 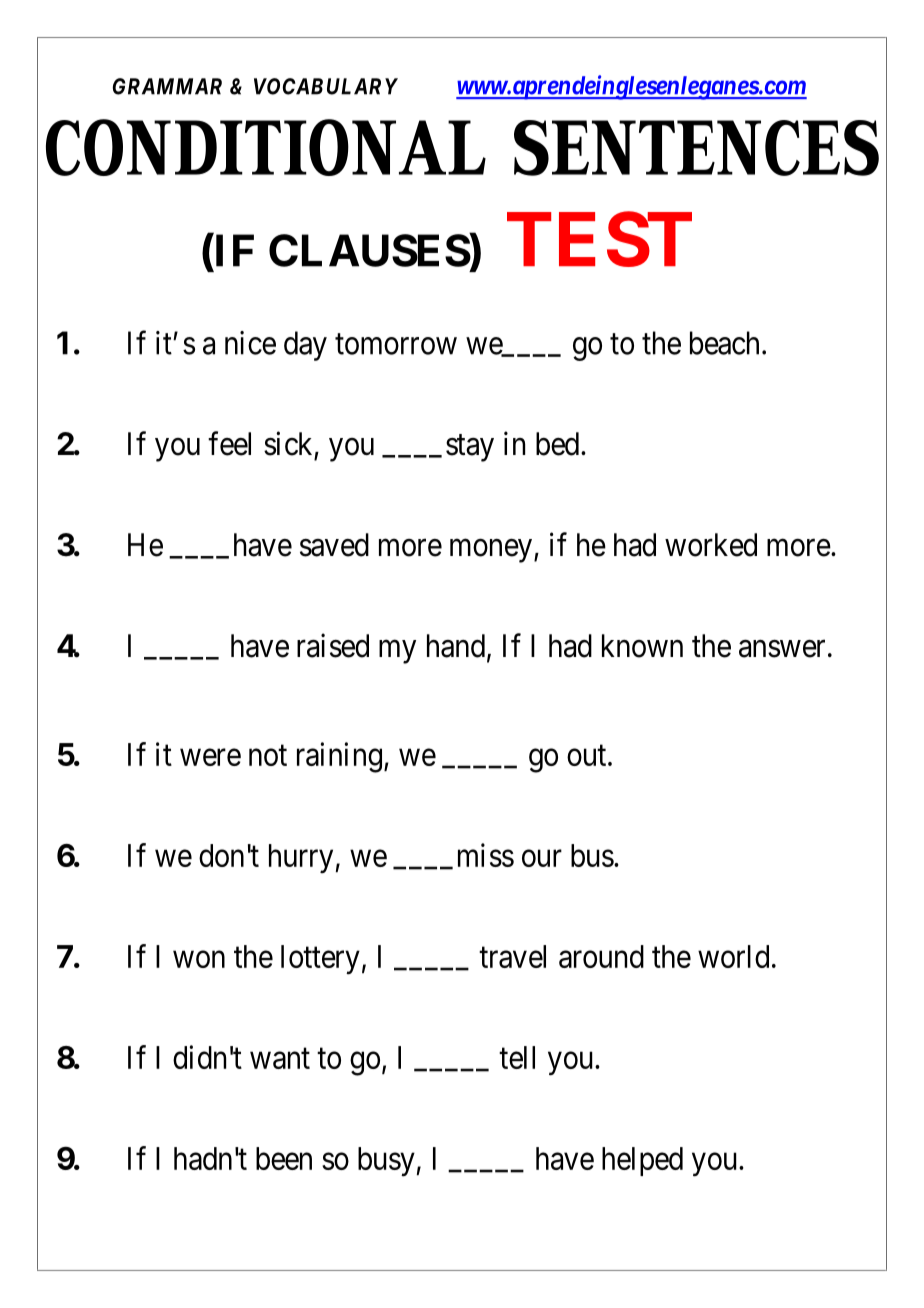 I want to click on known, so click(x=642, y=646).
